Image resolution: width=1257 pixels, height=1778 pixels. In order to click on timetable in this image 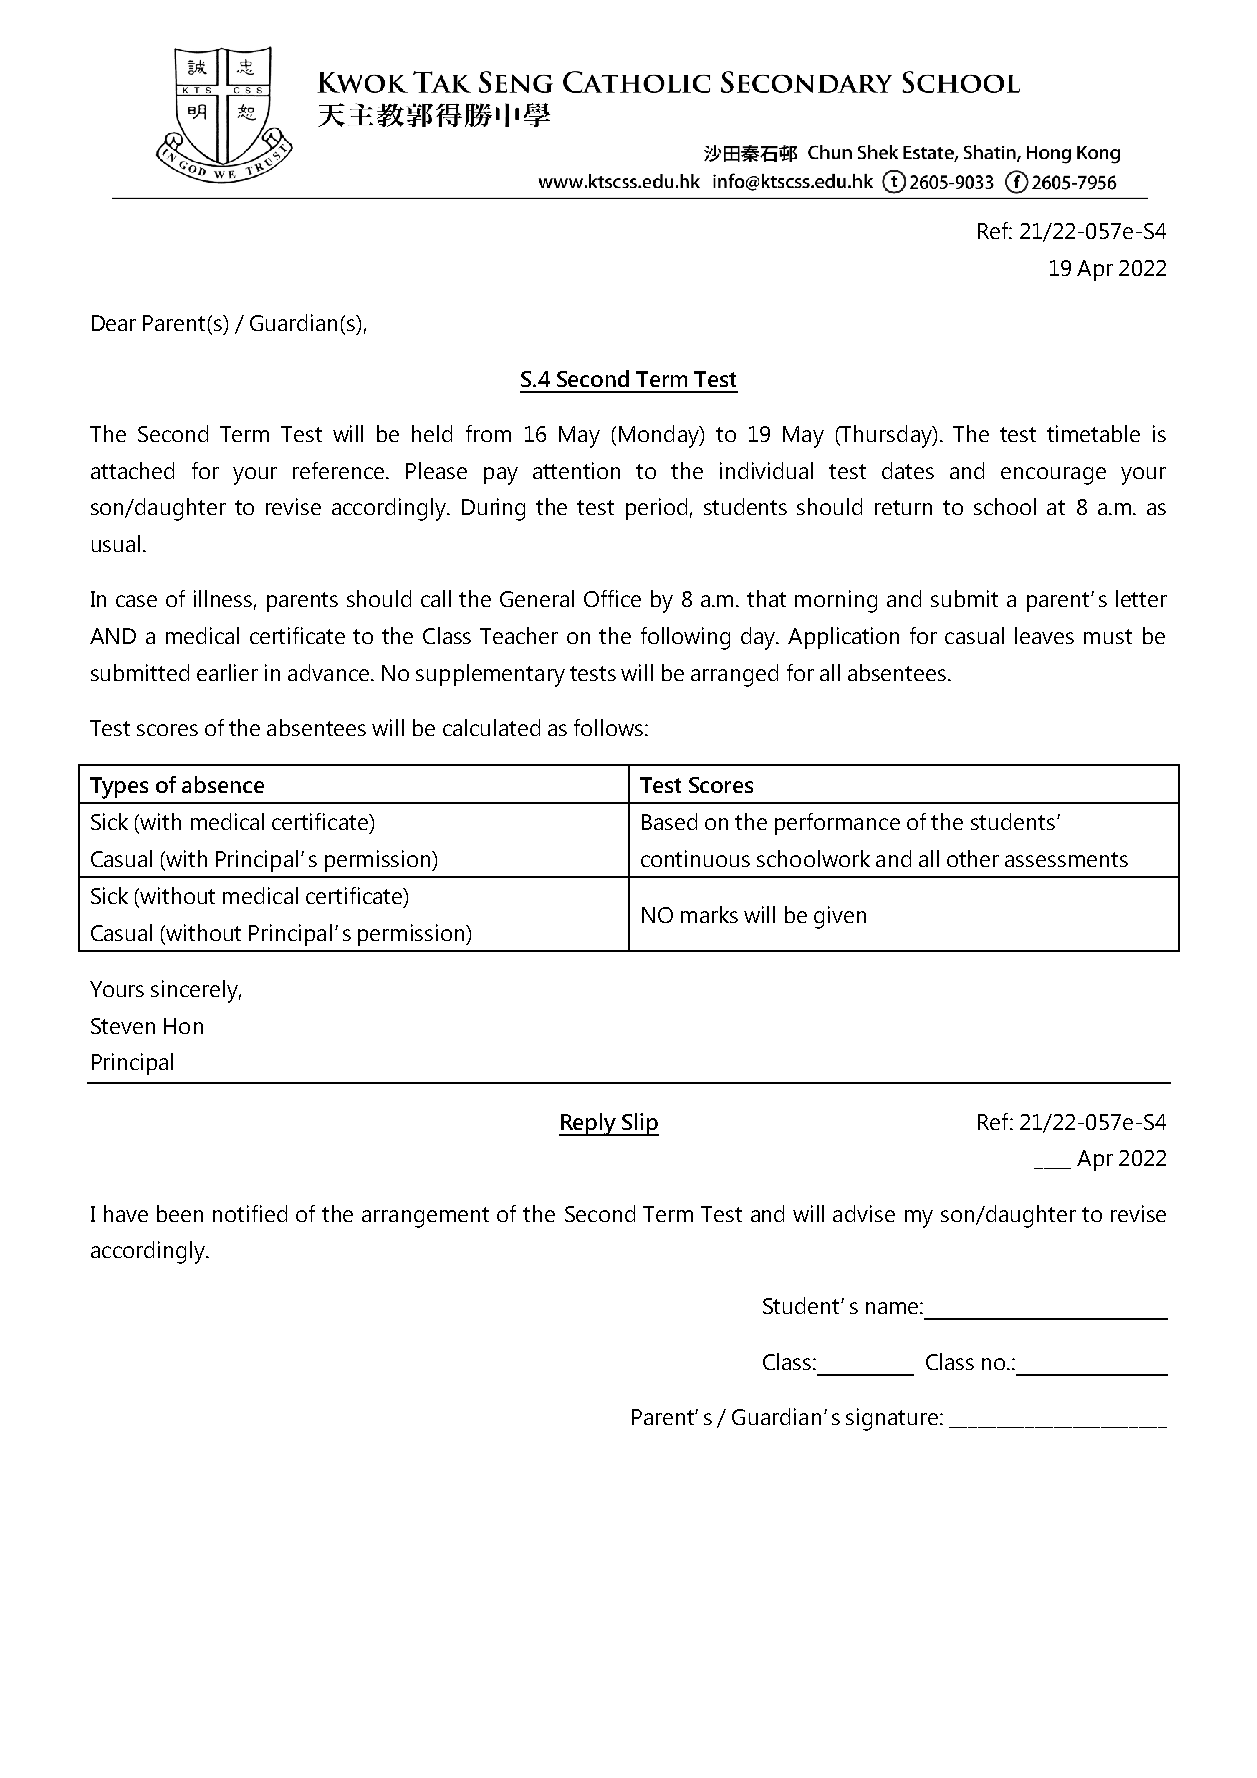, I will do `click(1093, 433)`.
